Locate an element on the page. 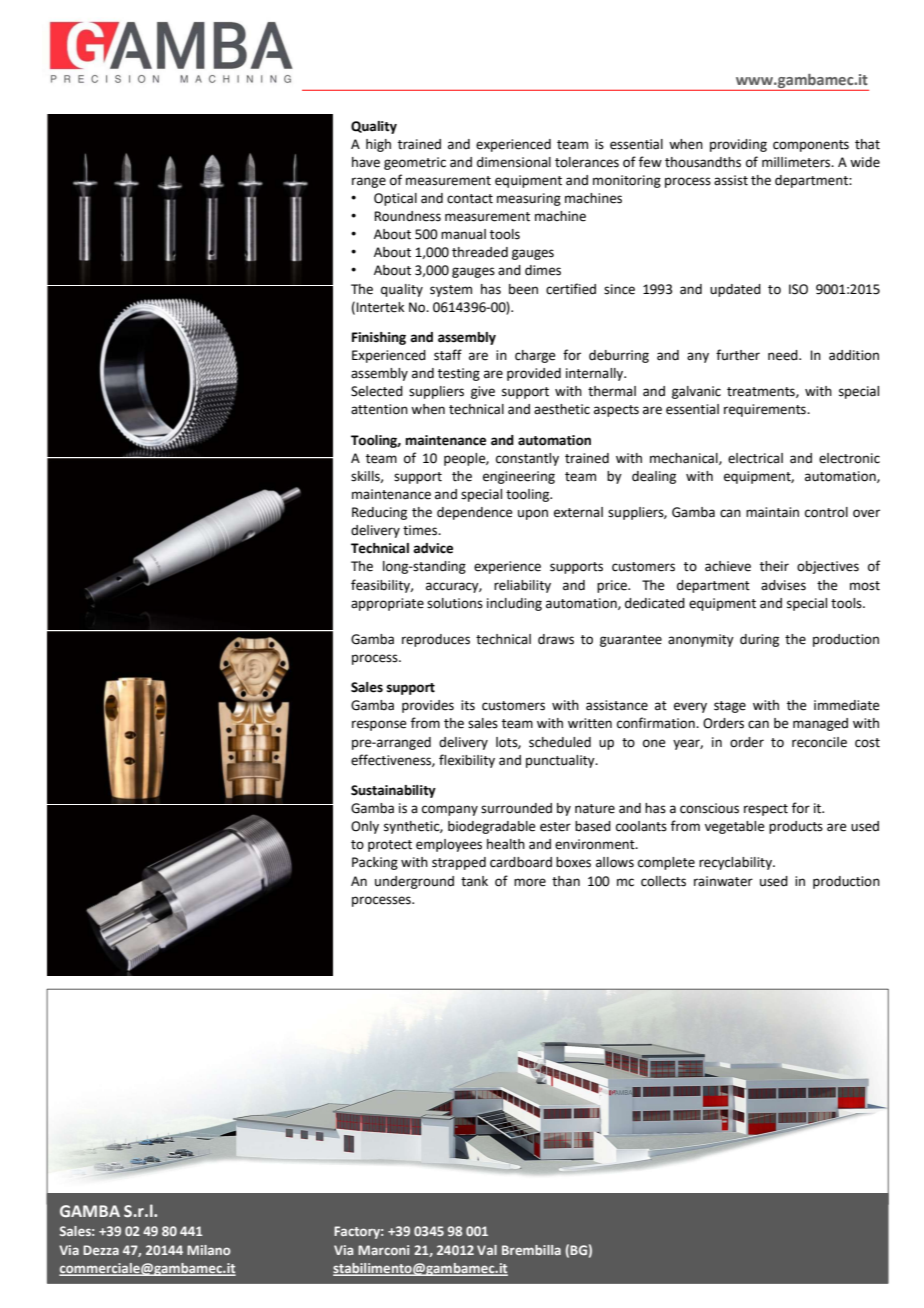 This page has width=924, height=1308. scheduled is located at coordinates (560, 742).
